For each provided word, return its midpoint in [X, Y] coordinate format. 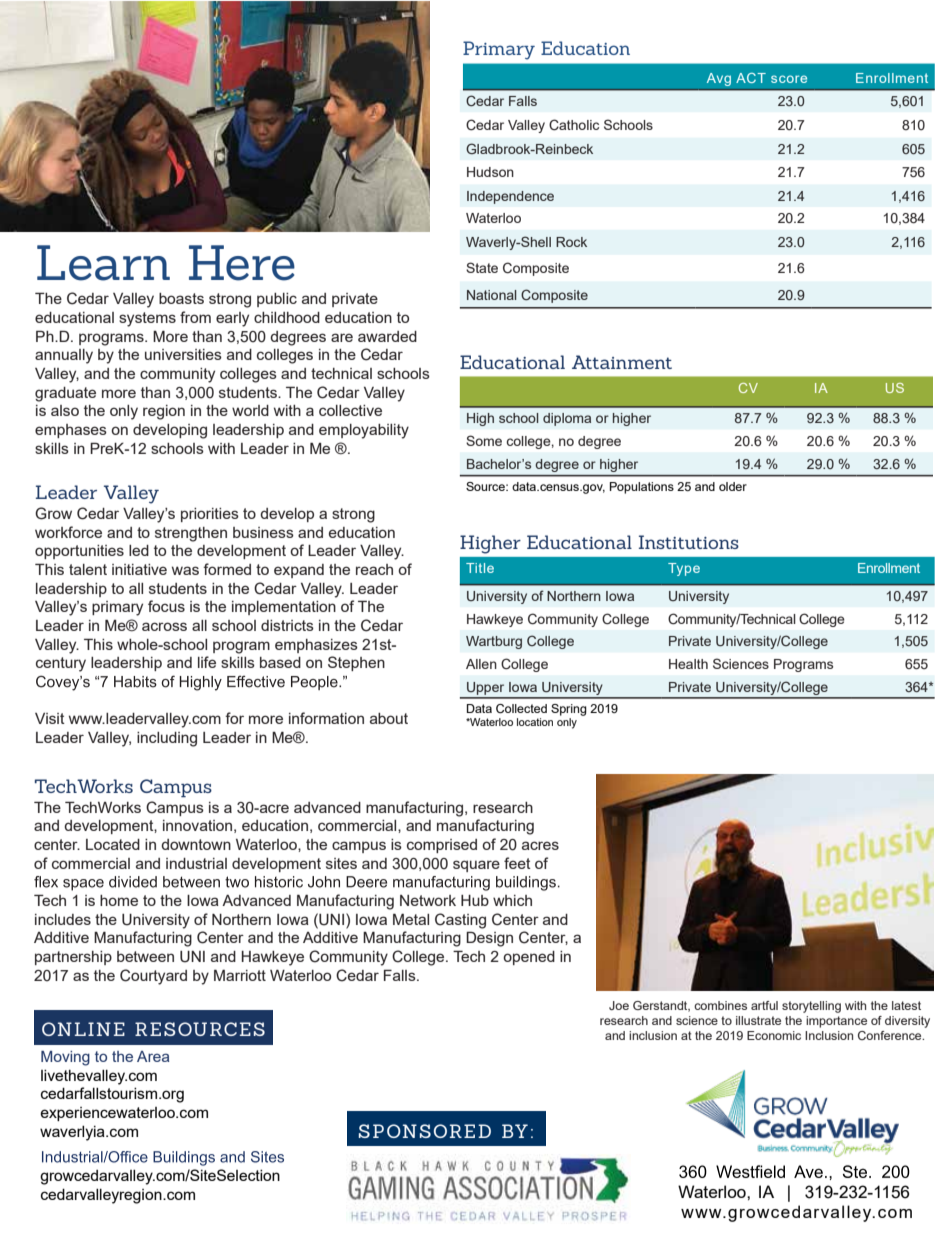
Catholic [574, 125]
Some [484, 440]
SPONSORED [425, 1131]
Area [153, 1056]
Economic [774, 1035]
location [535, 722]
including [167, 739]
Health [688, 664]
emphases [71, 431]
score [789, 79]
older [733, 486]
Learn [103, 263]
